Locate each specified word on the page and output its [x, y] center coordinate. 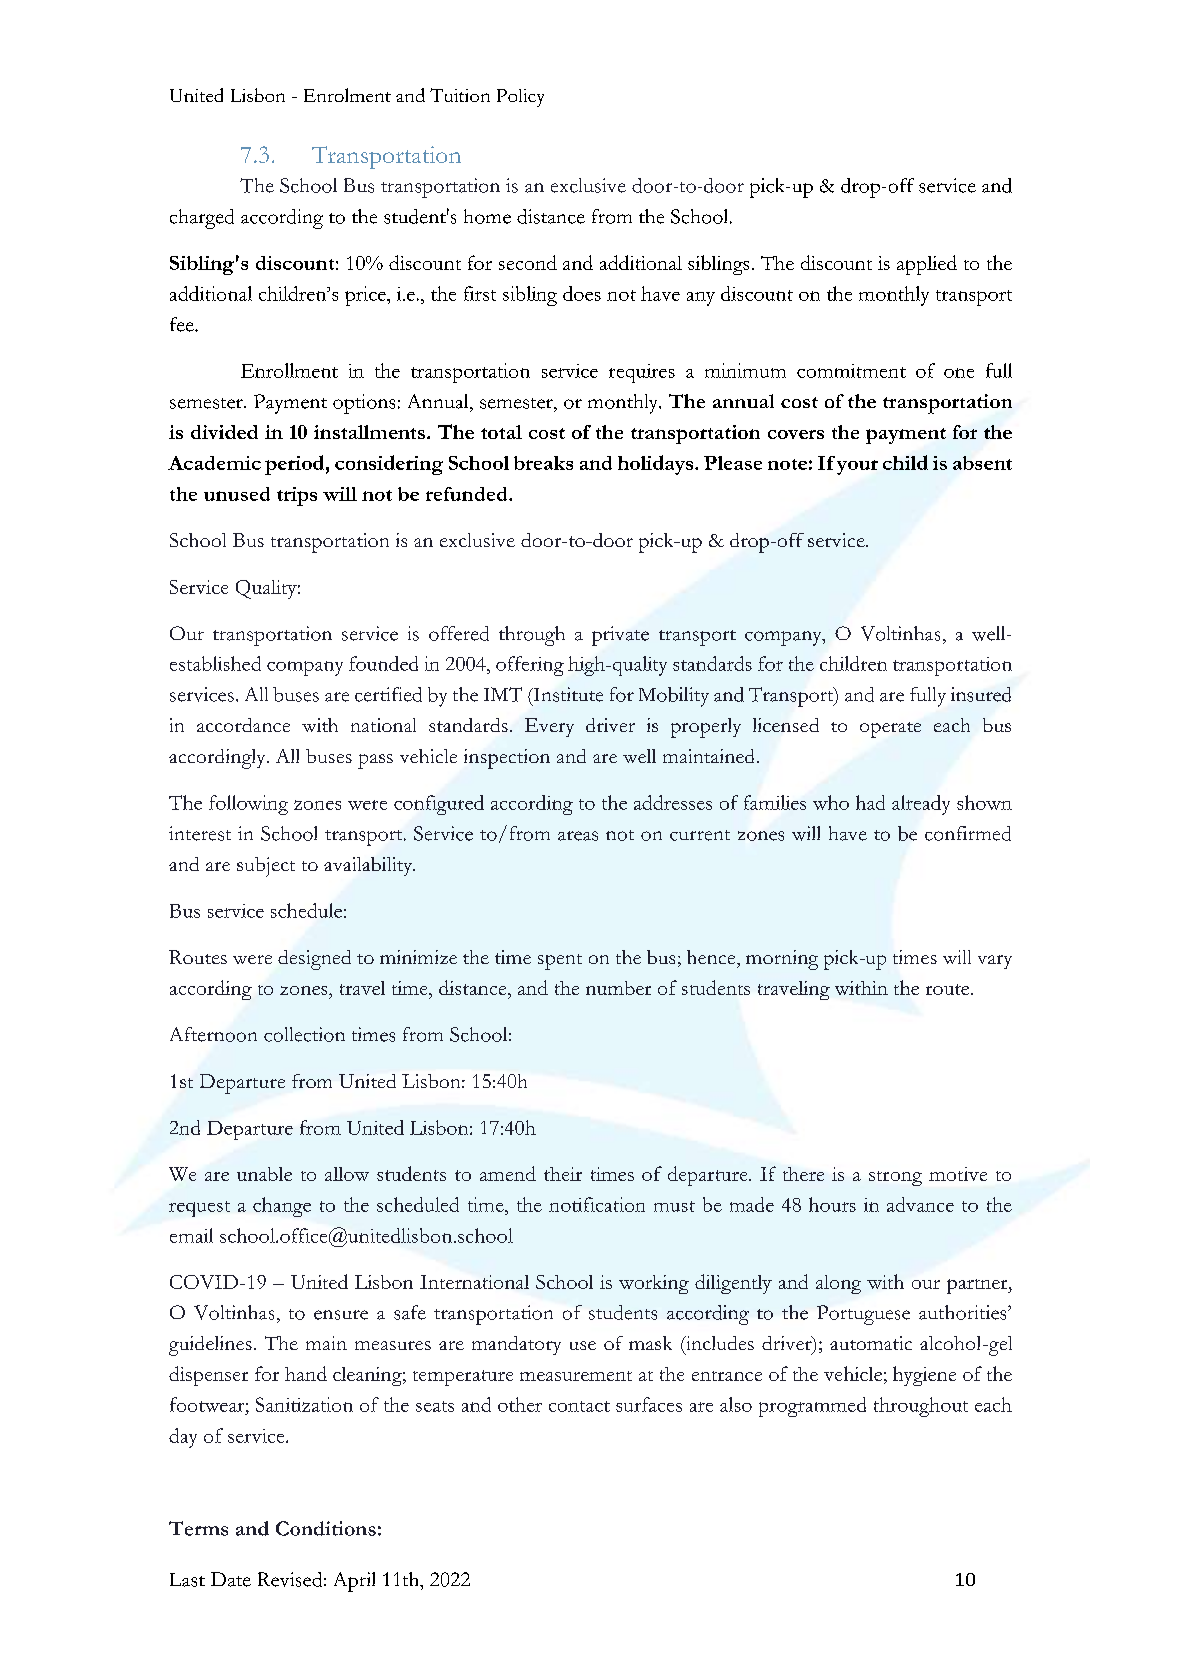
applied [927, 265]
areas [578, 836]
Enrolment [347, 95]
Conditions [326, 1528]
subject [266, 867]
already [921, 805]
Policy [520, 98]
